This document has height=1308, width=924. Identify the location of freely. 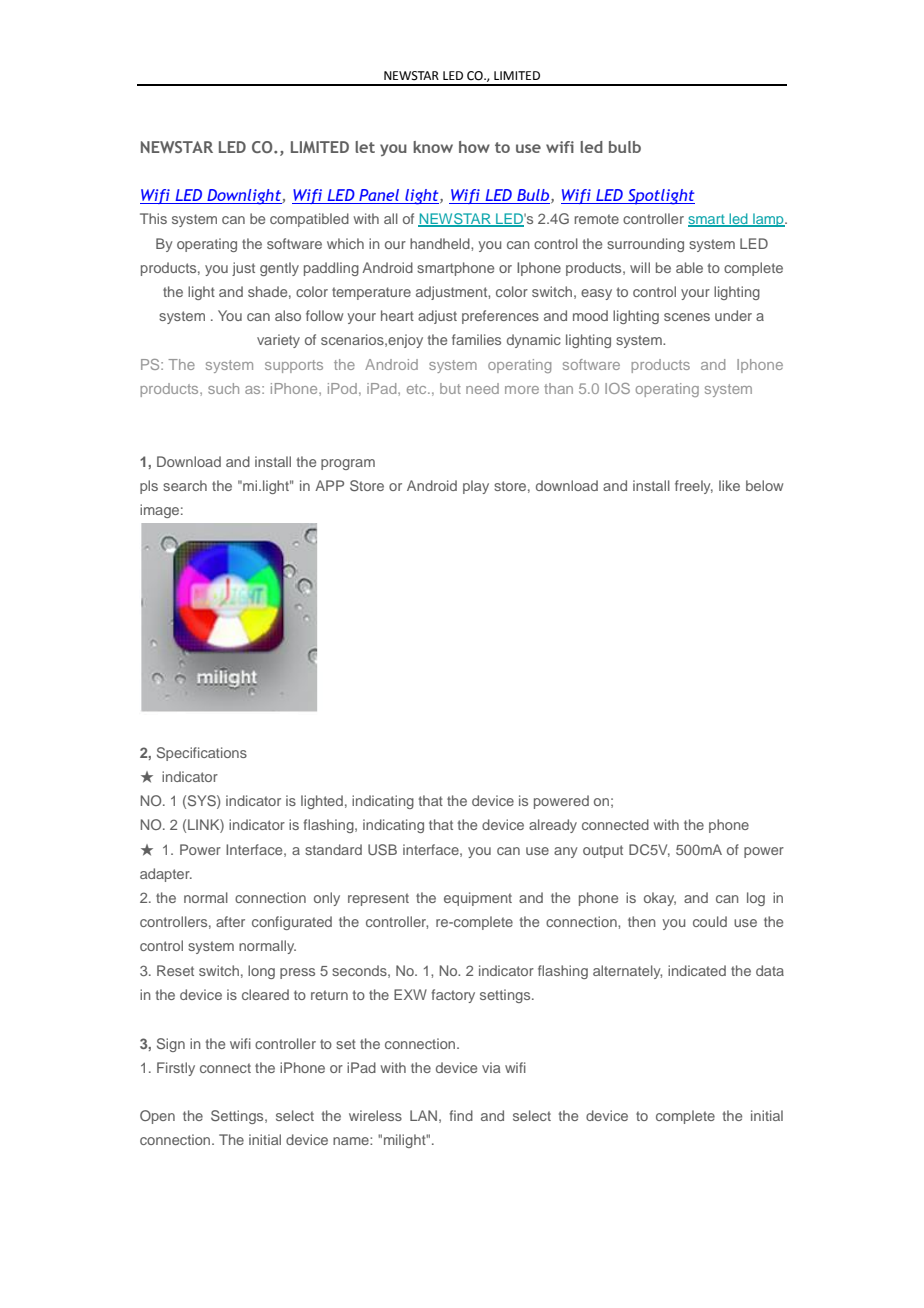
(694, 487).
